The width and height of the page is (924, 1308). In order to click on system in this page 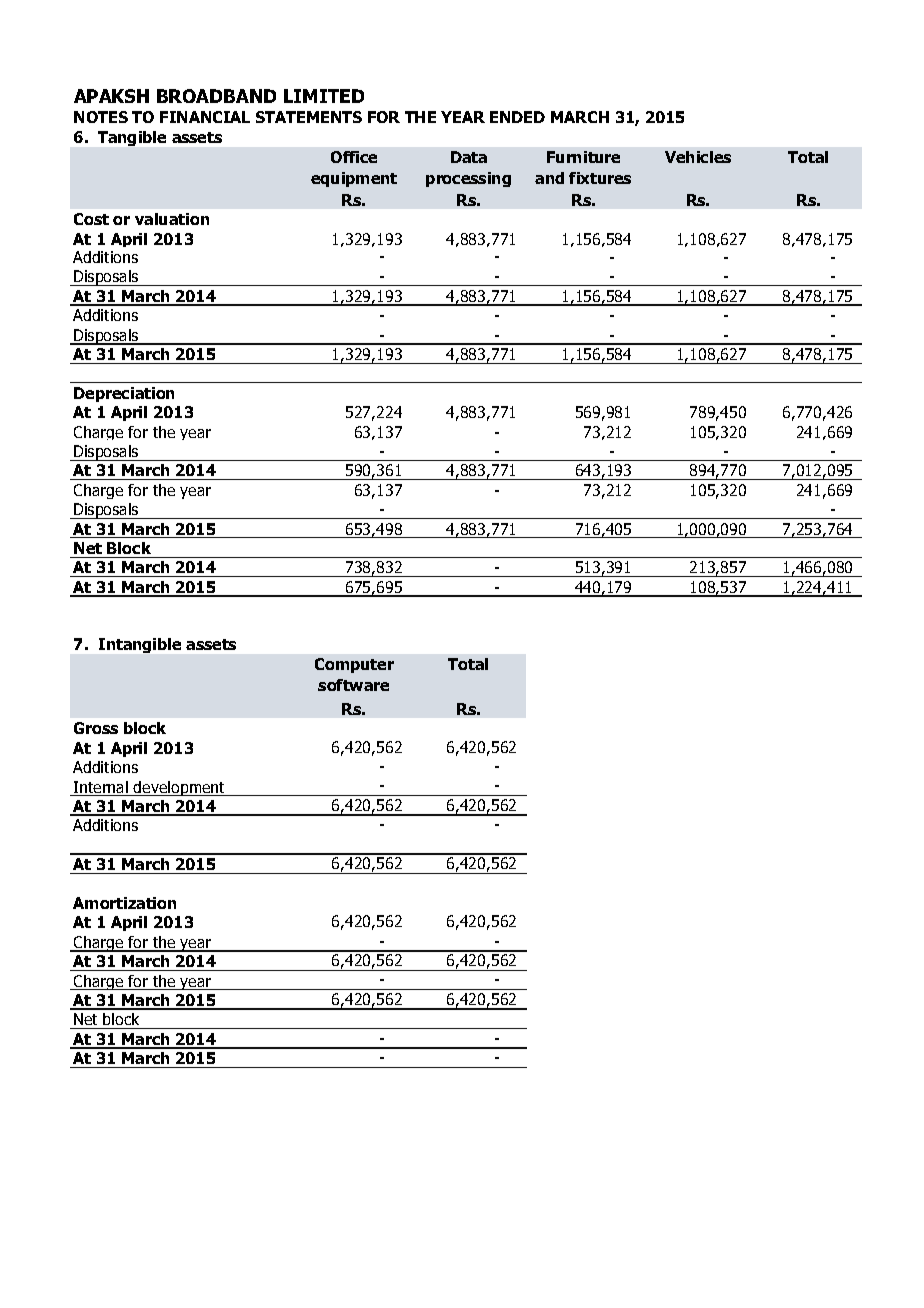, I will do `click(468, 200)`.
